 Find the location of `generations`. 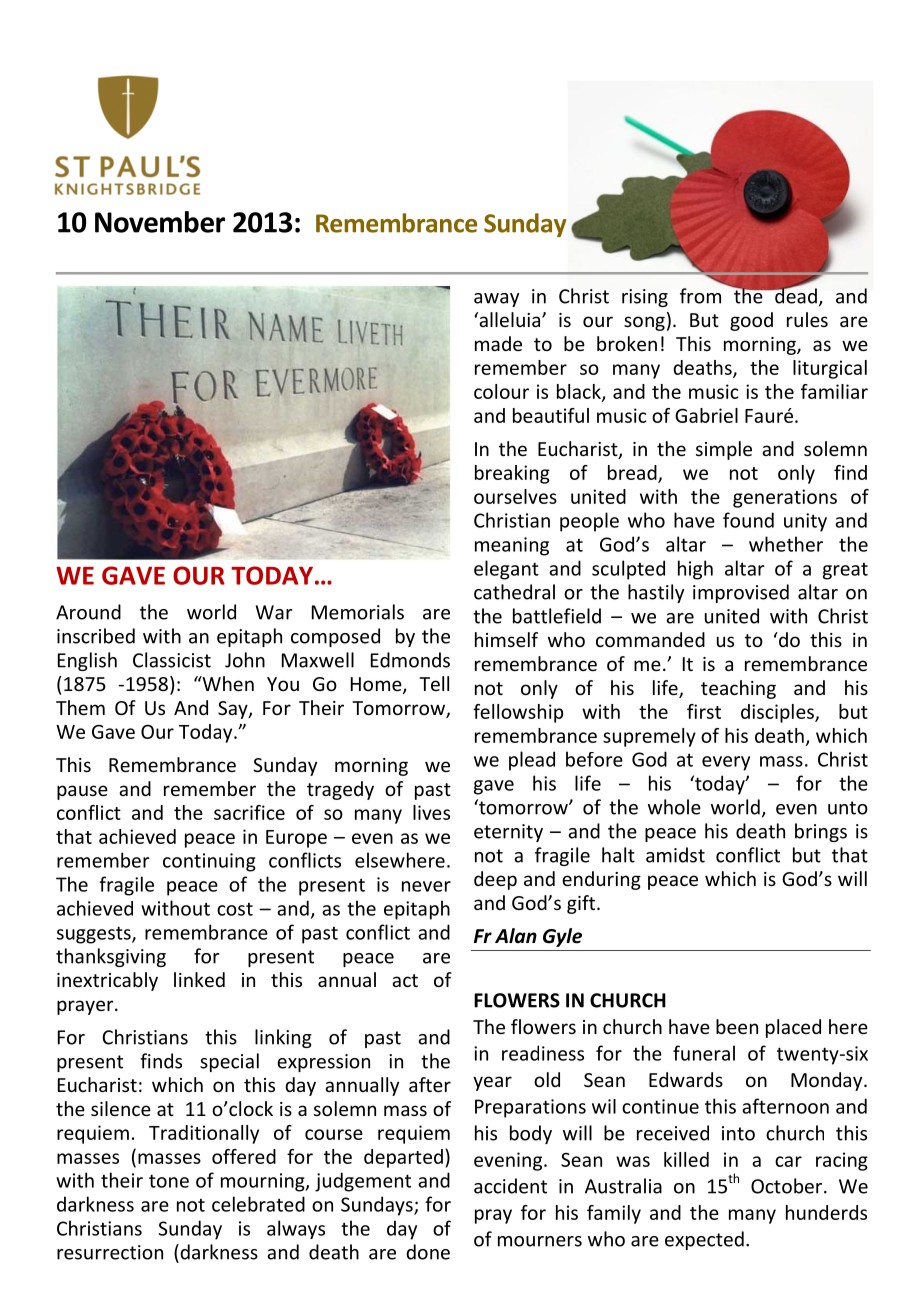

generations is located at coordinates (785, 498).
